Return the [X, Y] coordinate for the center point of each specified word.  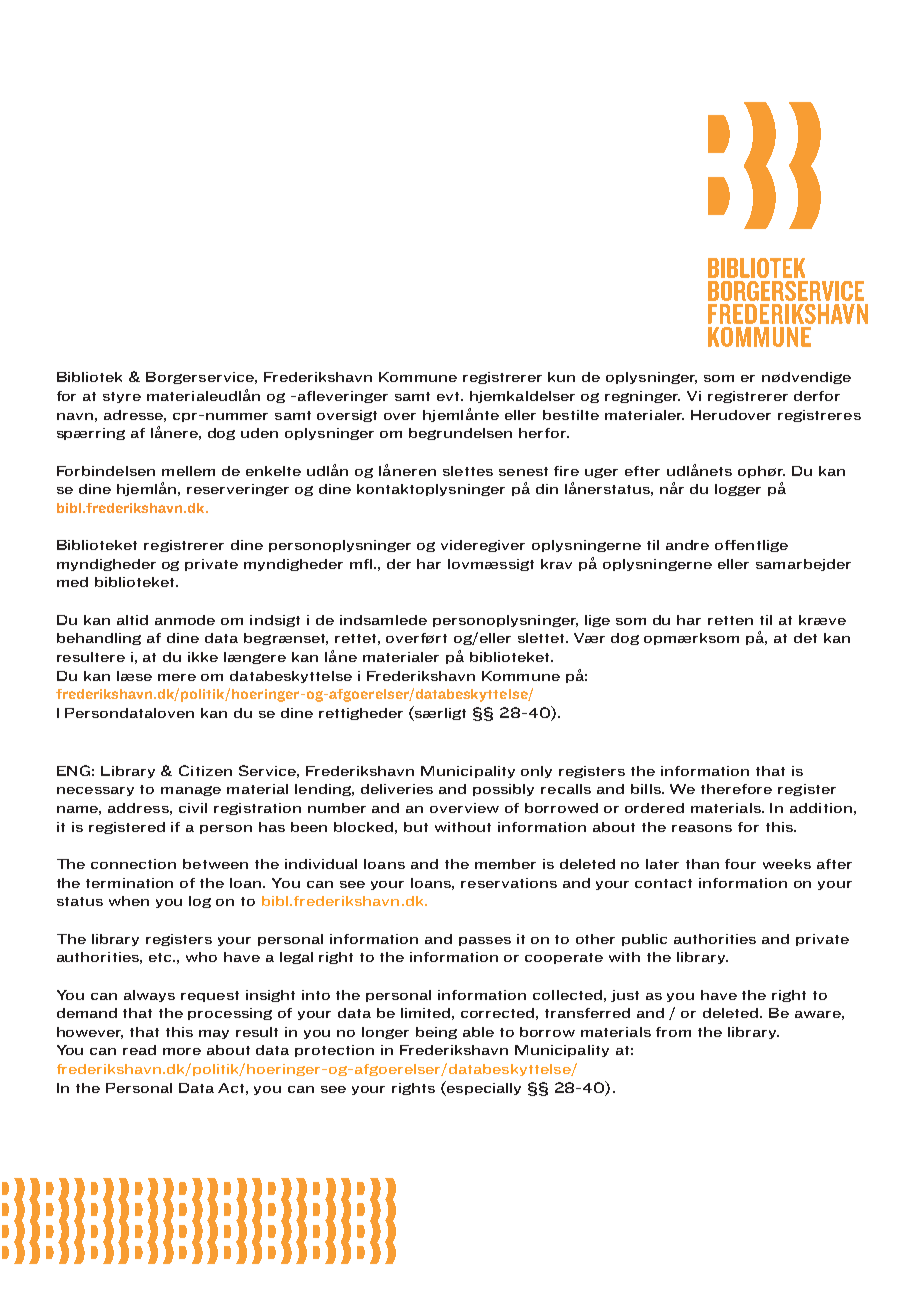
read [139, 1050]
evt [449, 396]
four [740, 864]
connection [133, 864]
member [505, 864]
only [536, 772]
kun [561, 377]
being [436, 1033]
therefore [736, 789]
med [72, 582]
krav [556, 564]
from [673, 1032]
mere [177, 677]
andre [687, 545]
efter [642, 471]
